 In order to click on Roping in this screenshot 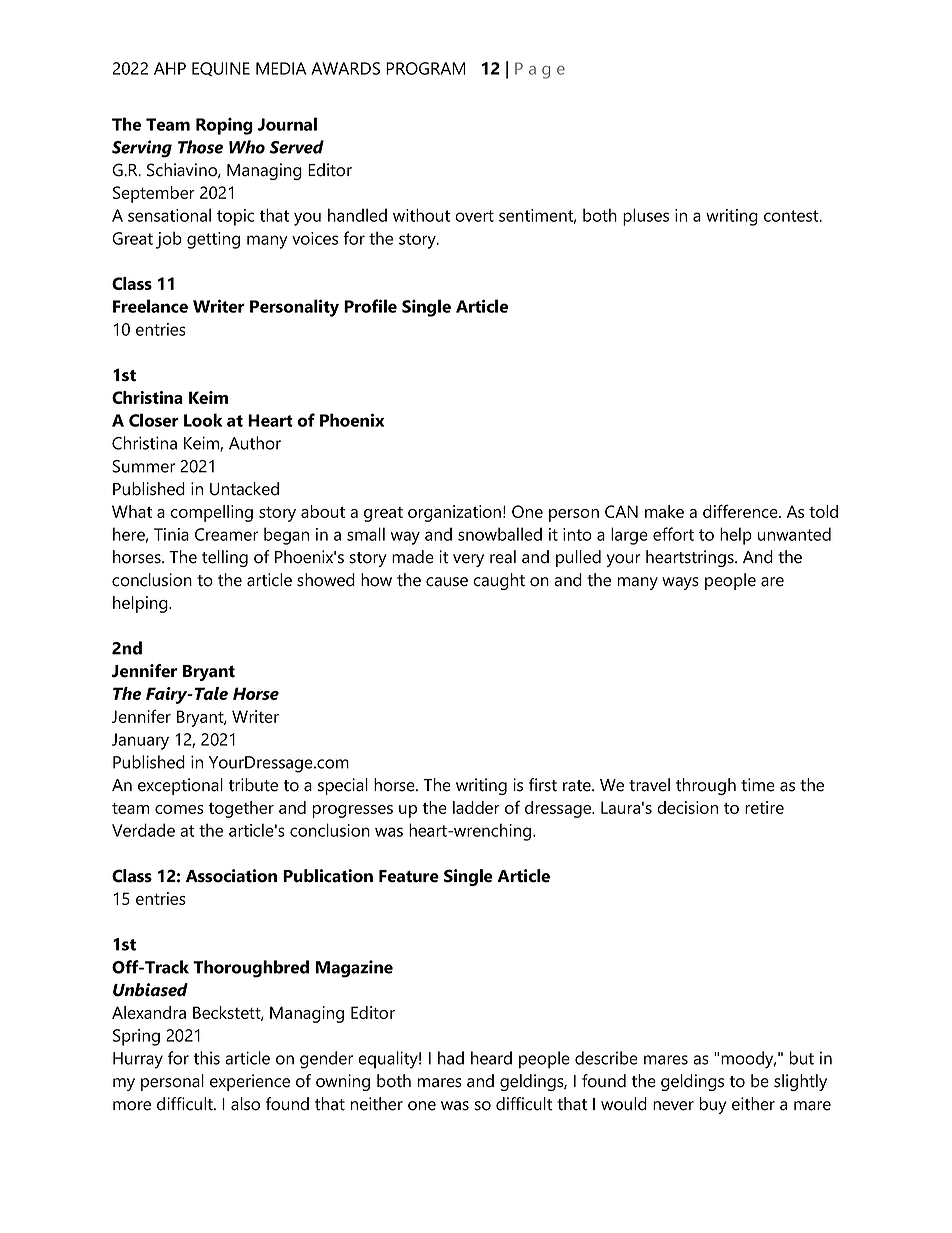, I will do `click(224, 126)`.
